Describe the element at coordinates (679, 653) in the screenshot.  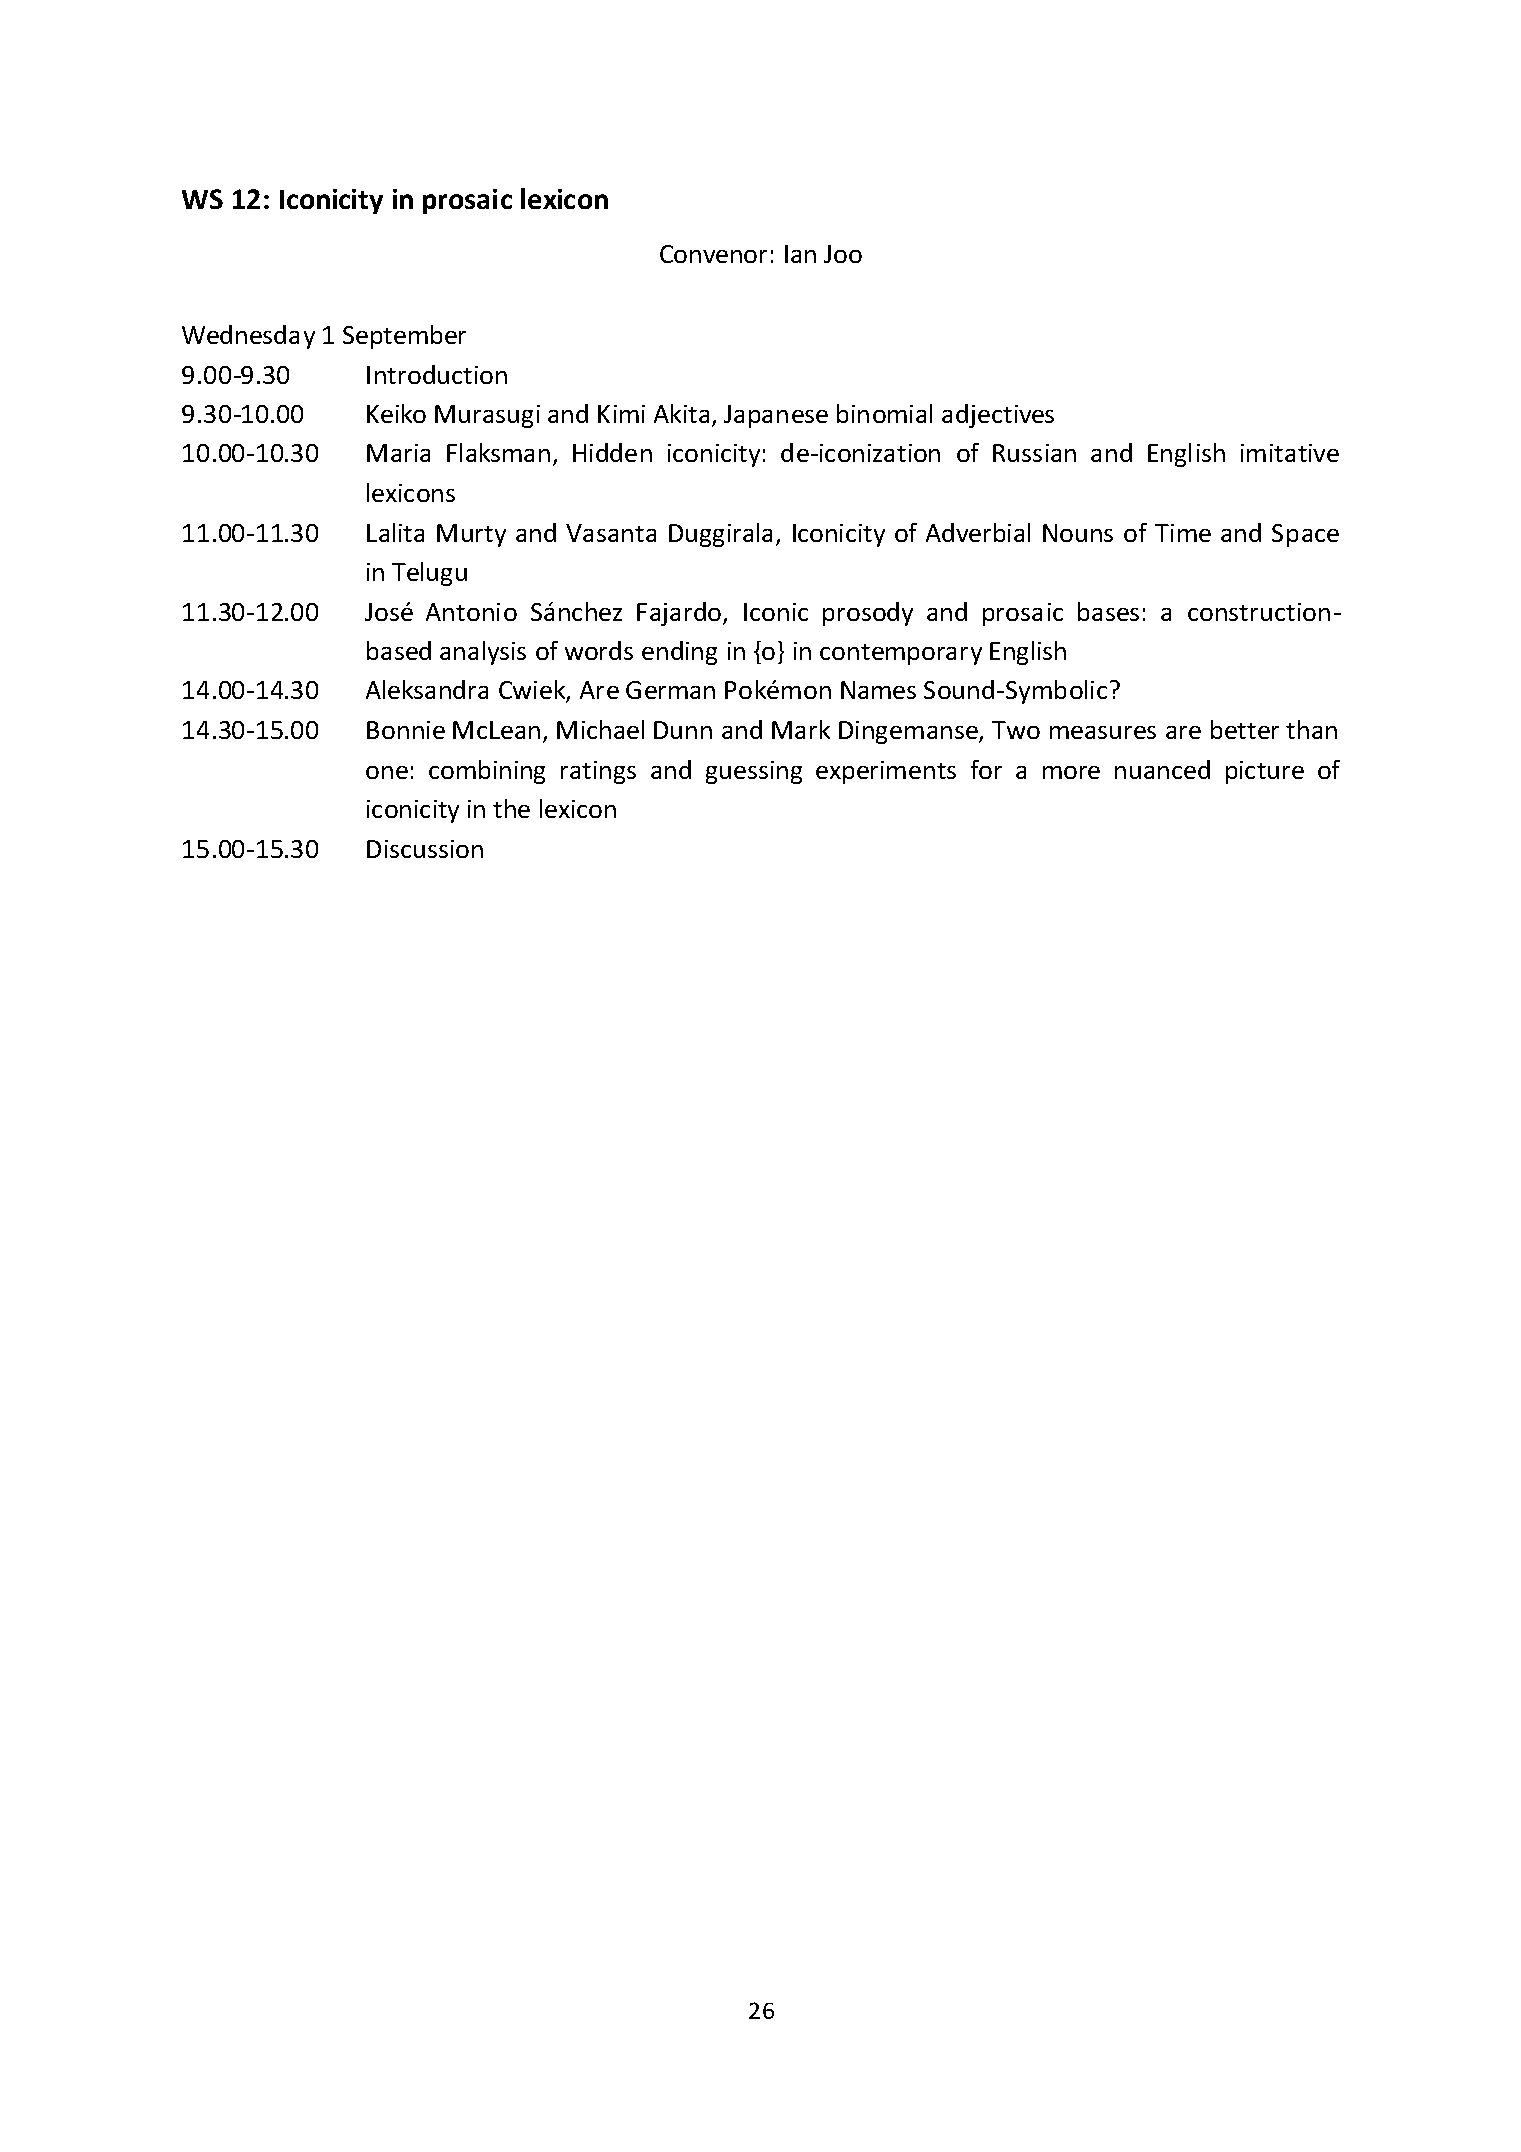
I see `ending` at that location.
